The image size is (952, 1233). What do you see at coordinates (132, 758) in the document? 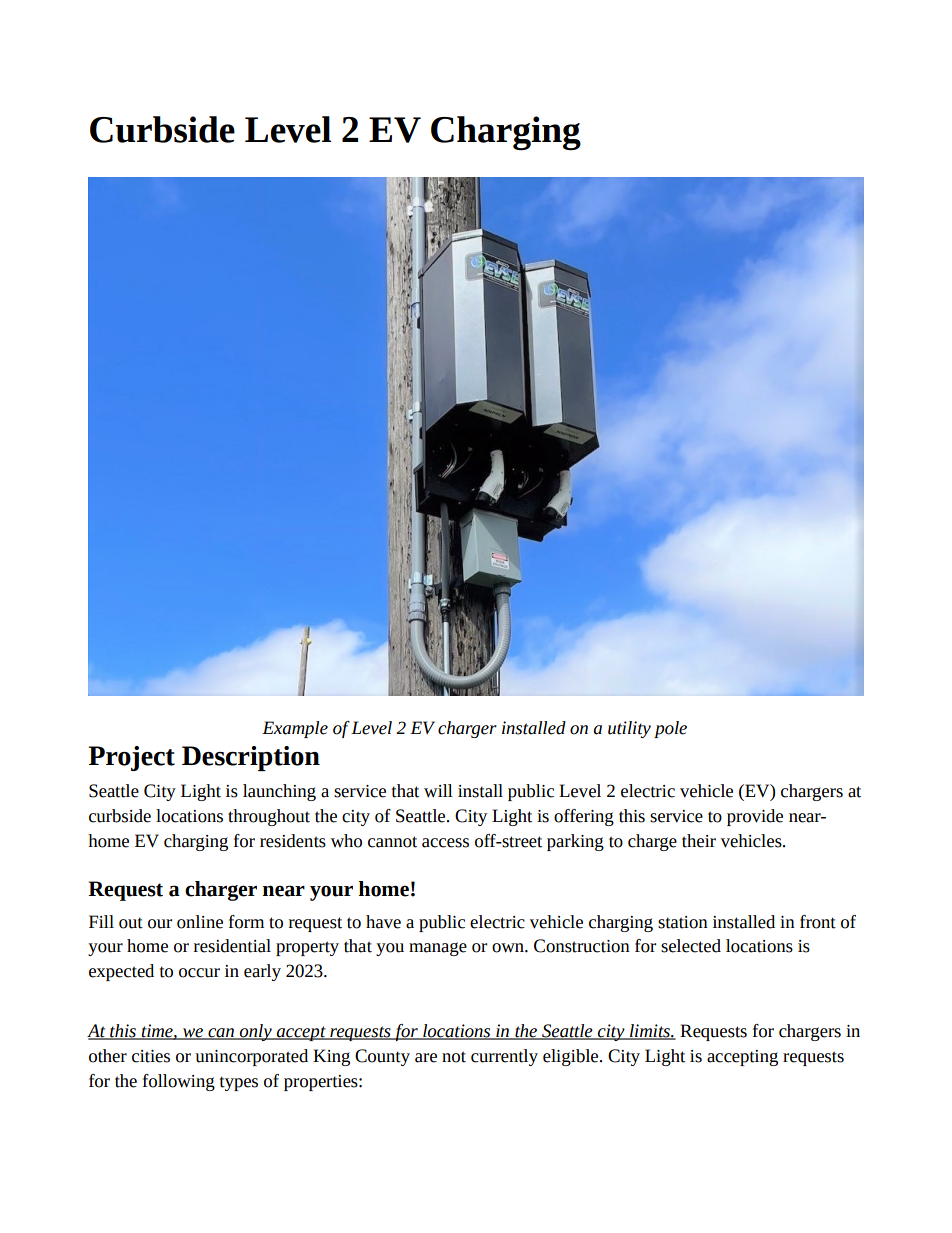
I see `Project` at bounding box center [132, 758].
